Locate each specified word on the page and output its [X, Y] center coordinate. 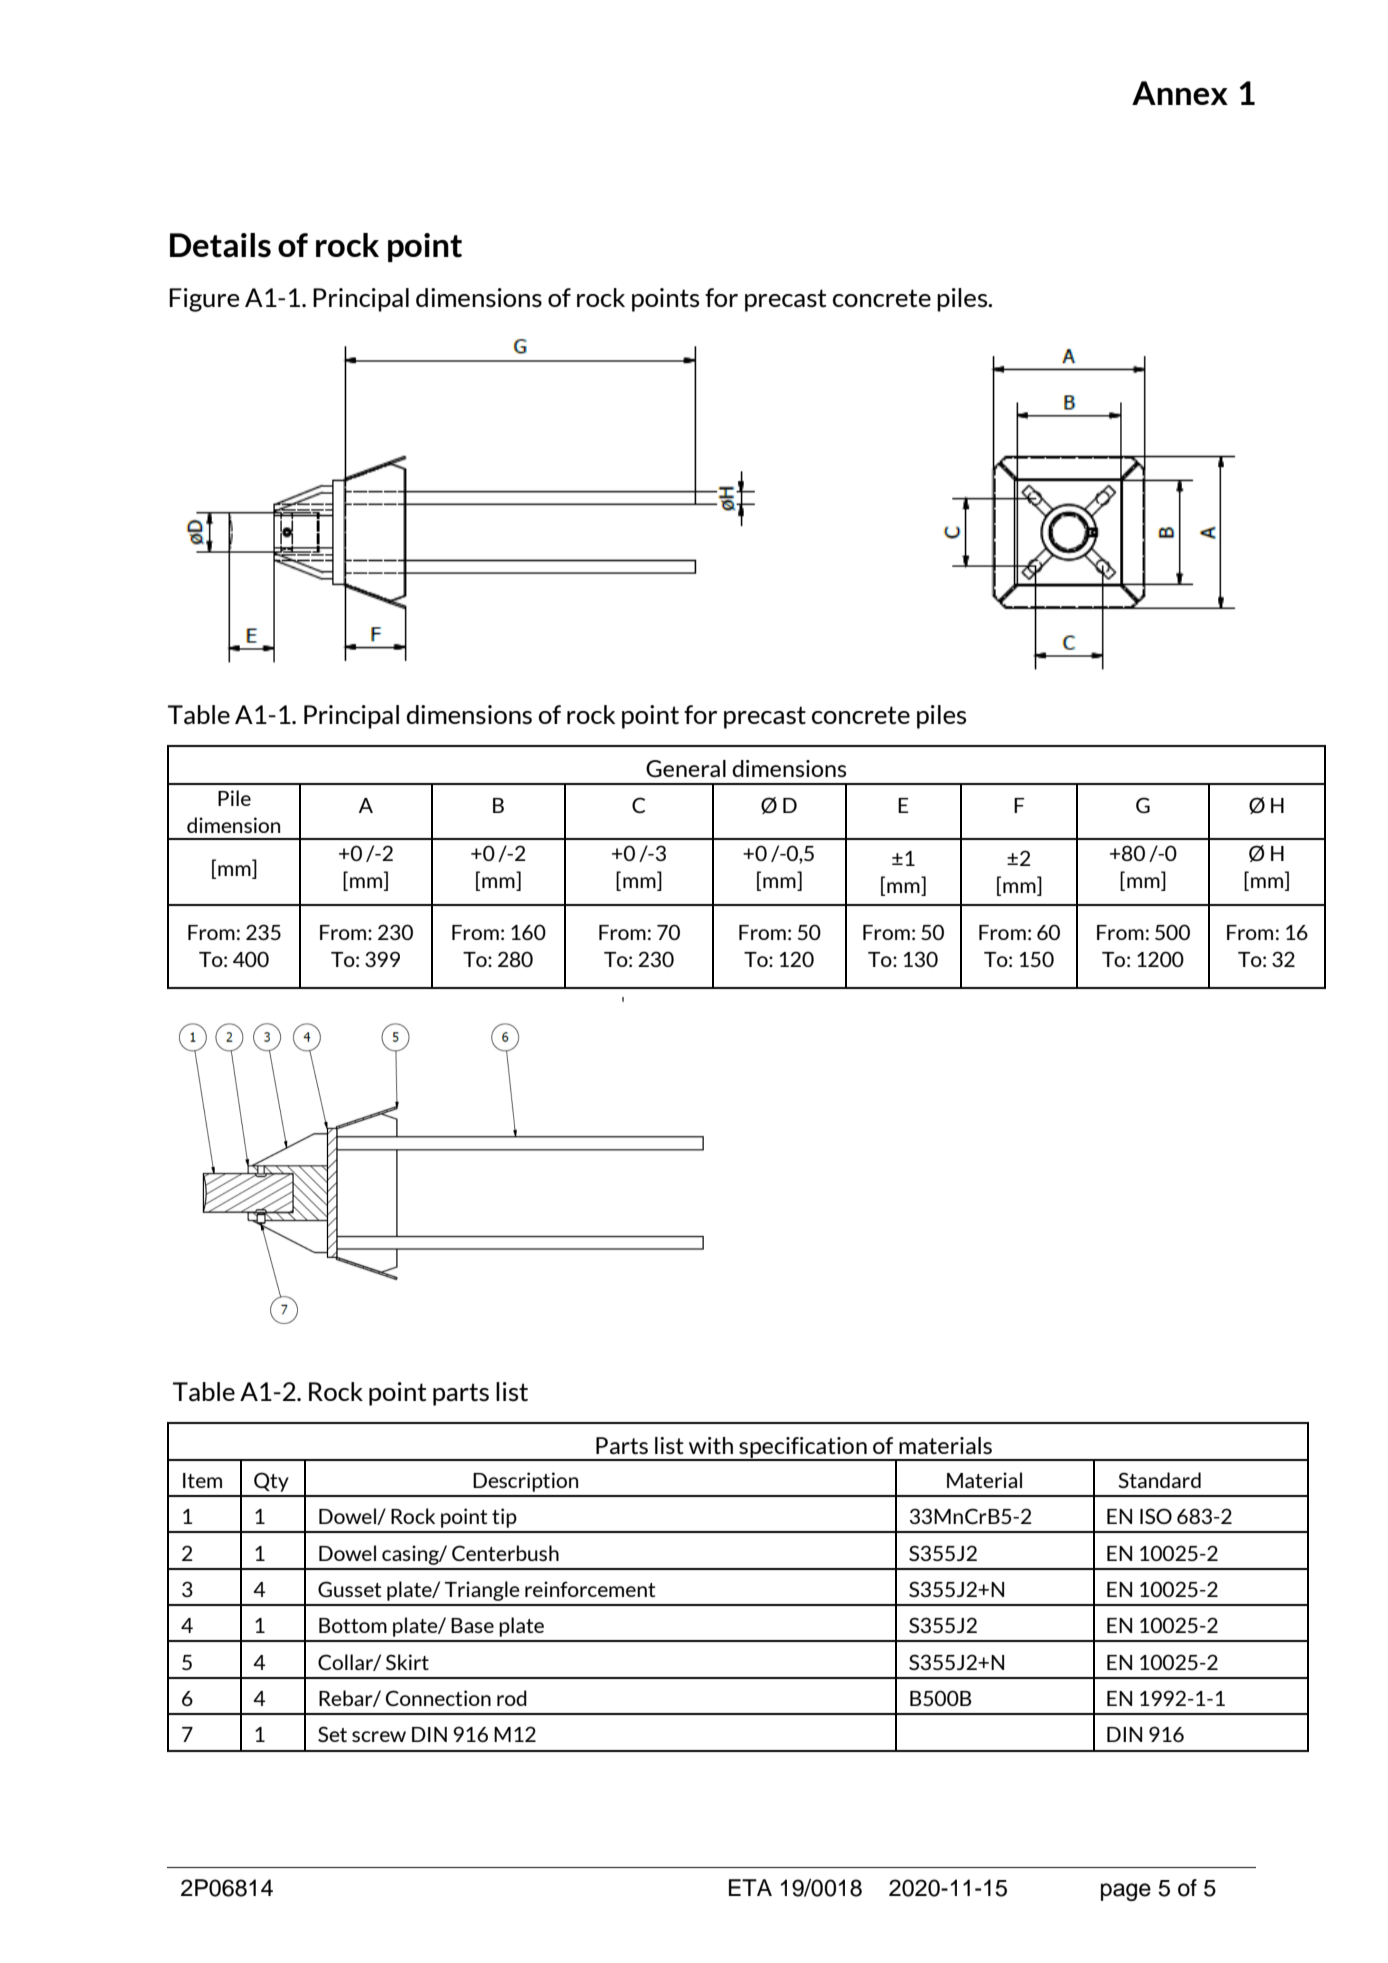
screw [379, 1736]
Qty [271, 1482]
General [686, 769]
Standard [1159, 1480]
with [711, 1445]
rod [512, 1698]
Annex [1180, 93]
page [1126, 1892]
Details [220, 245]
